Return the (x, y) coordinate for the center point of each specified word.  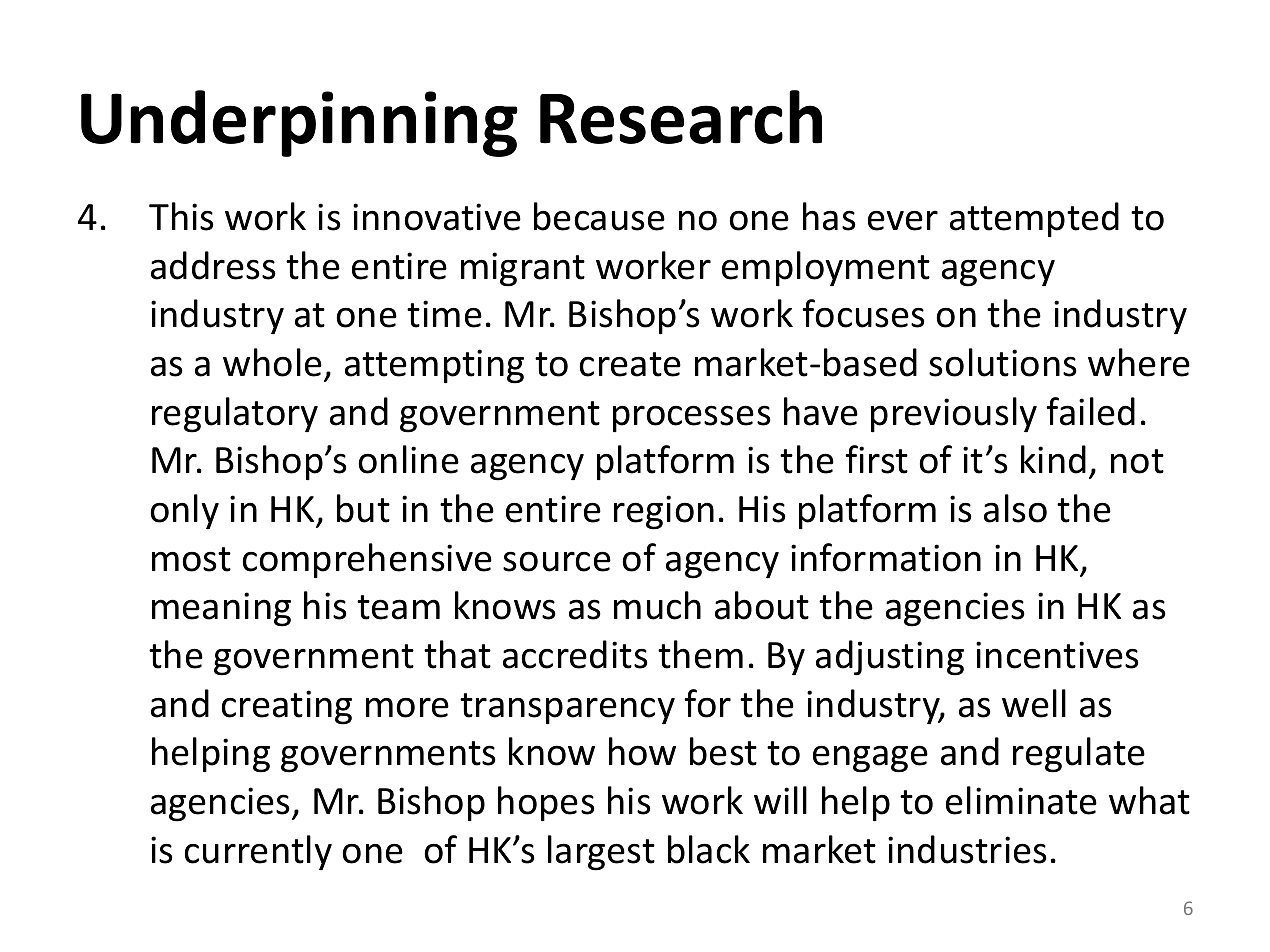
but (363, 508)
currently (258, 853)
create (630, 364)
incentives (1057, 655)
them (700, 654)
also (1015, 508)
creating (286, 707)
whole (272, 362)
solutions (1003, 362)
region (664, 512)
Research (681, 117)
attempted (1034, 220)
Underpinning (299, 123)
